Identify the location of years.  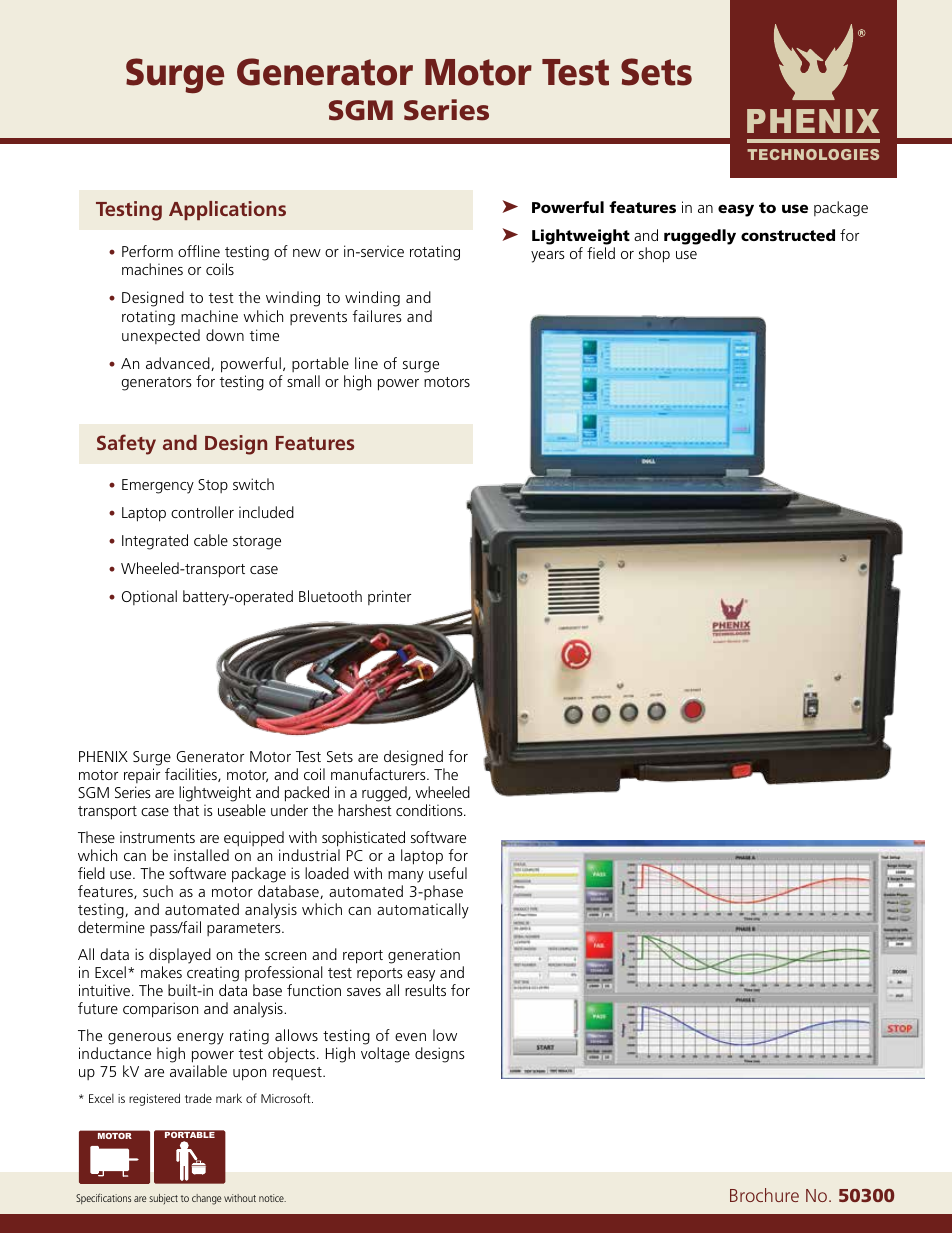
(547, 257).
